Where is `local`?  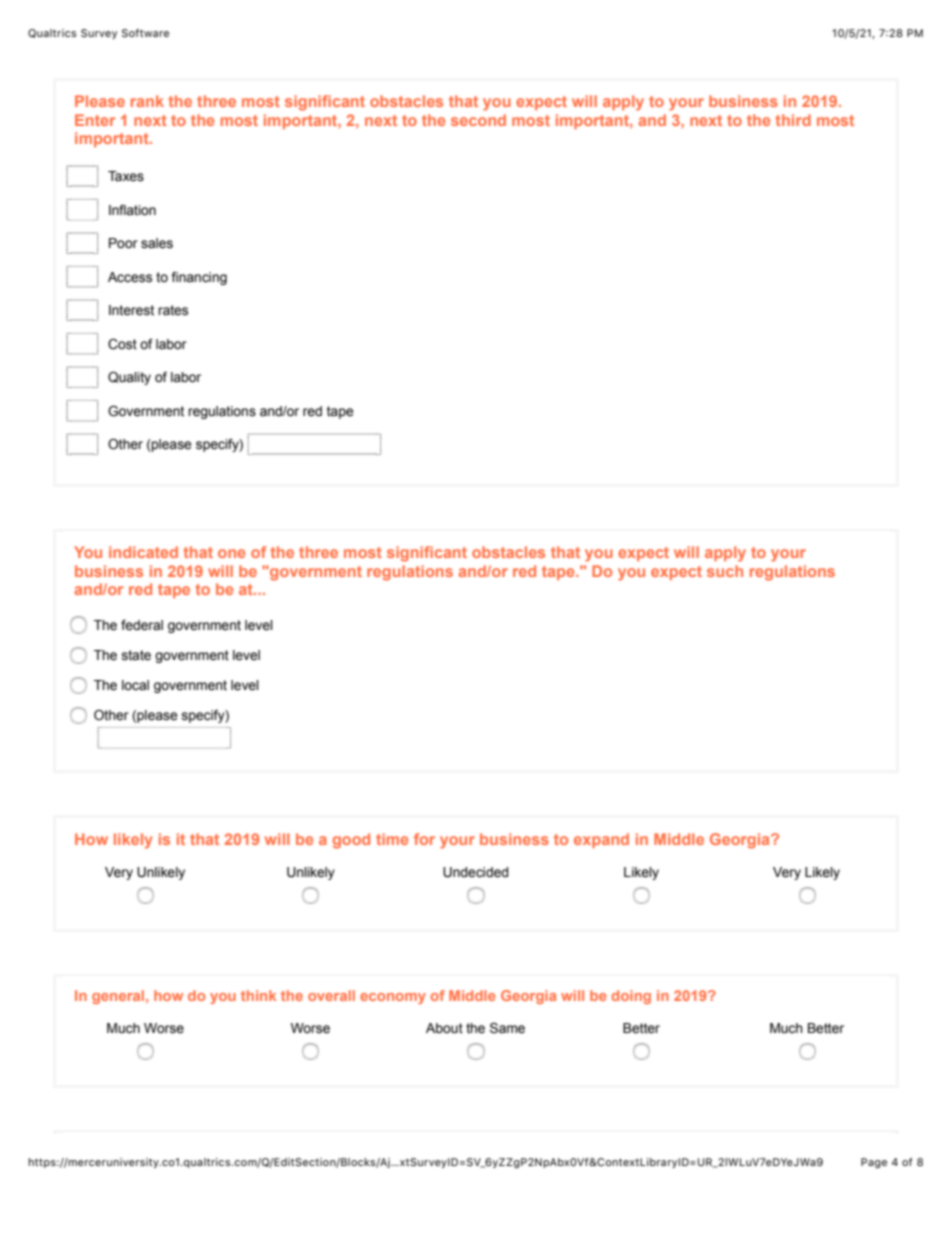
local is located at coordinates (135, 685).
